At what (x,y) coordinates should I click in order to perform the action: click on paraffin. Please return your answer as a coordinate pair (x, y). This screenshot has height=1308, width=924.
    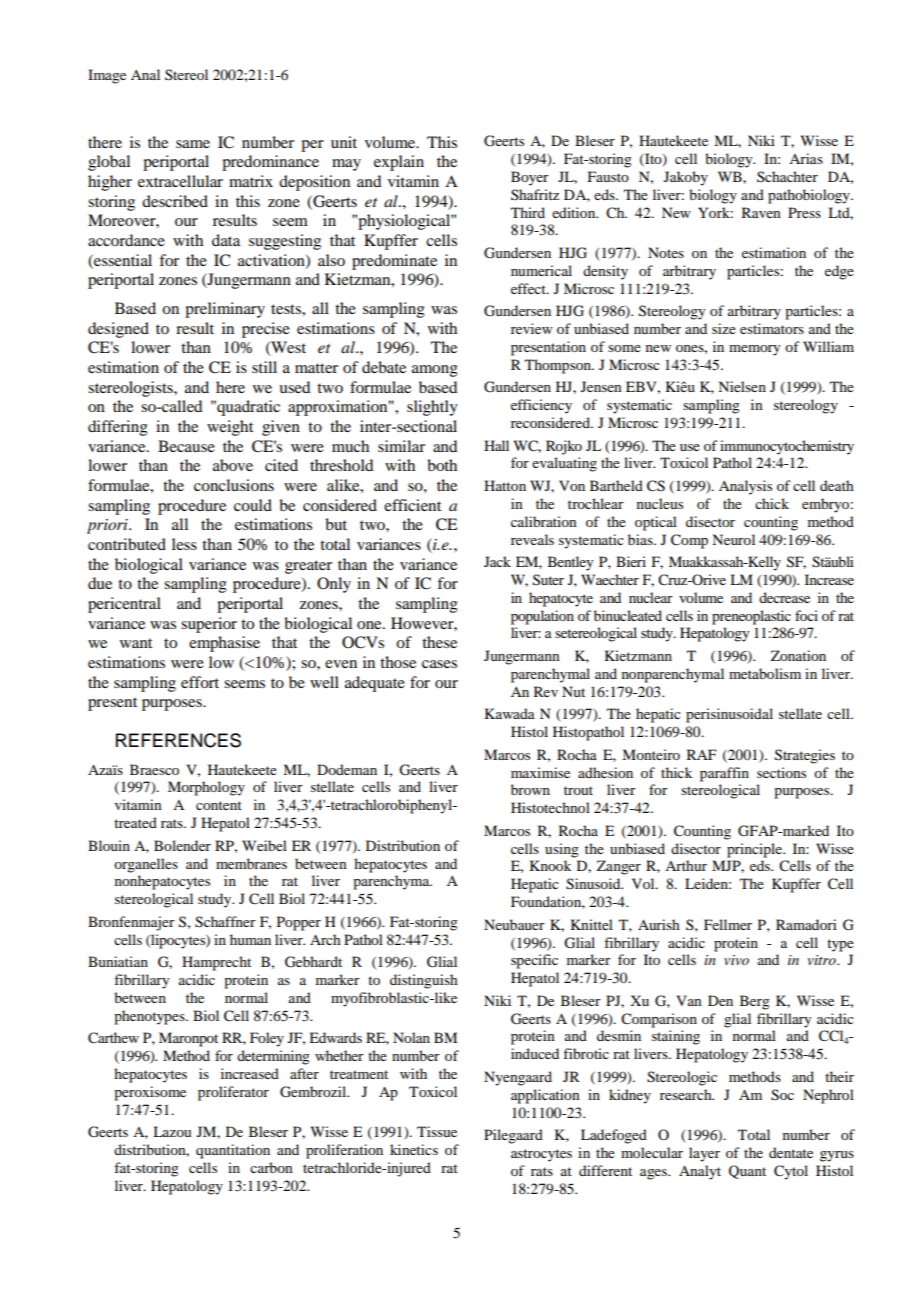
    Looking at the image, I should click on (724, 774).
